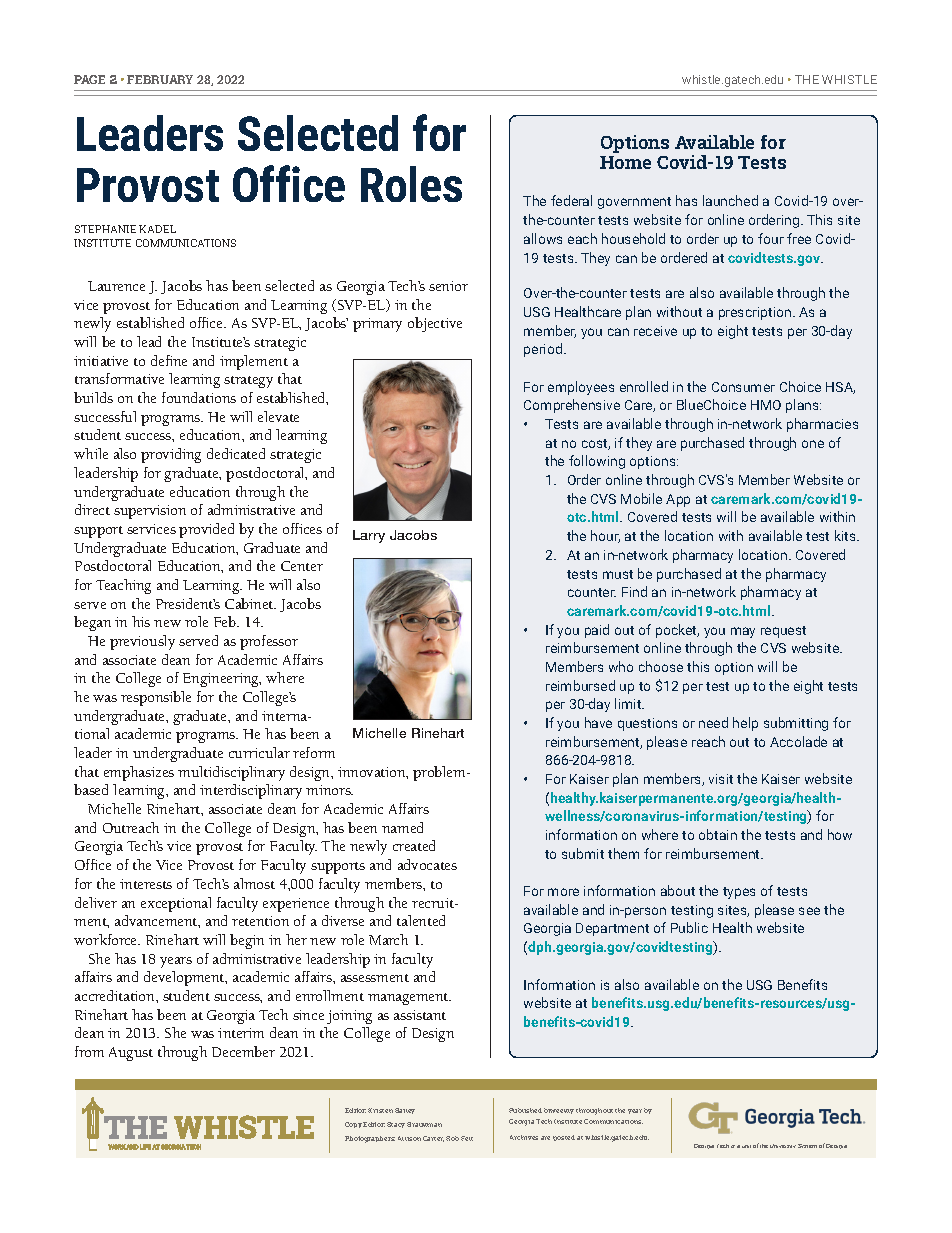 Image resolution: width=952 pixels, height=1233 pixels. What do you see at coordinates (160, 79) in the document?
I see `FEBRUARY` at bounding box center [160, 79].
